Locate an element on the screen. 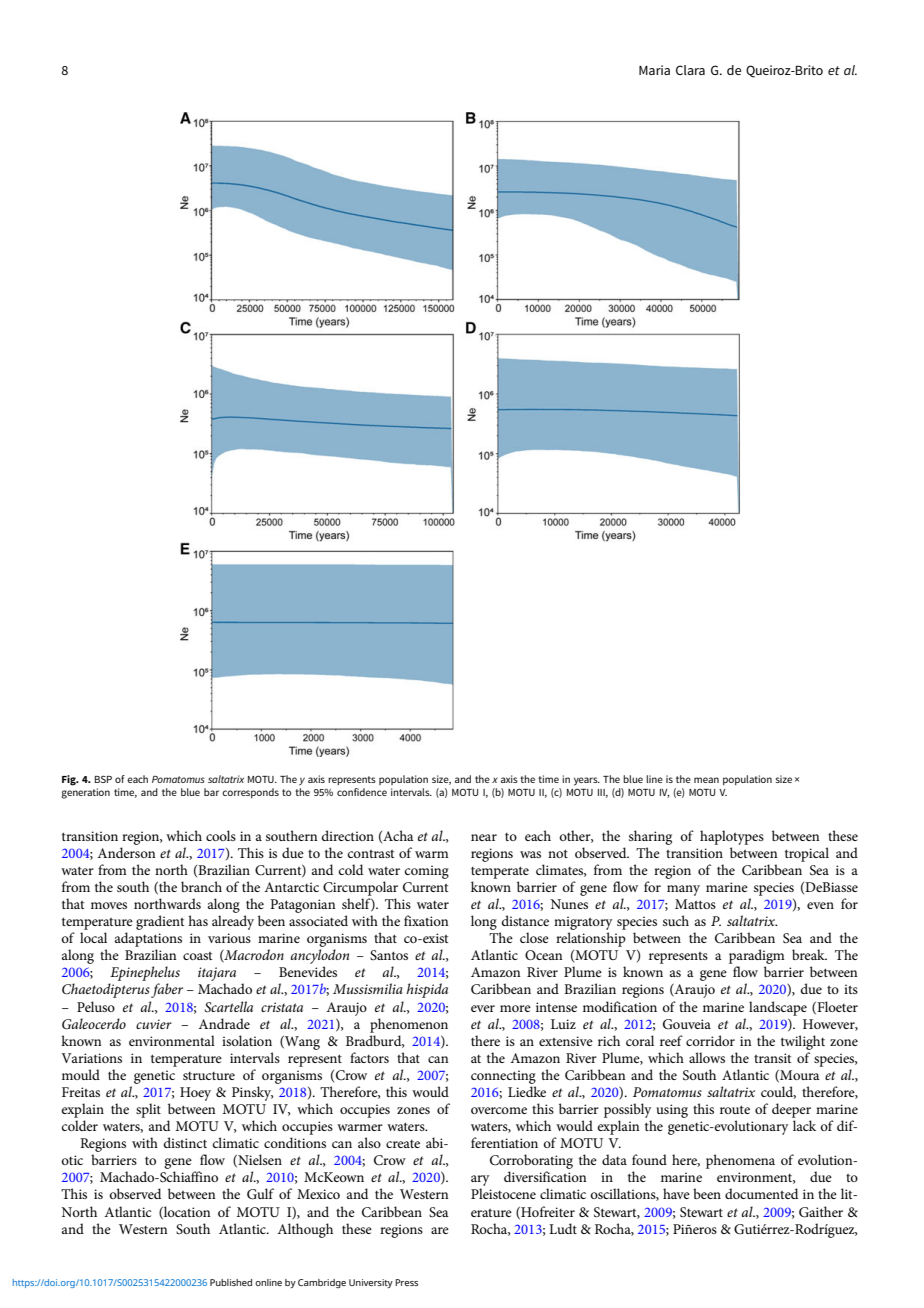  Published is located at coordinates (231, 1282).
